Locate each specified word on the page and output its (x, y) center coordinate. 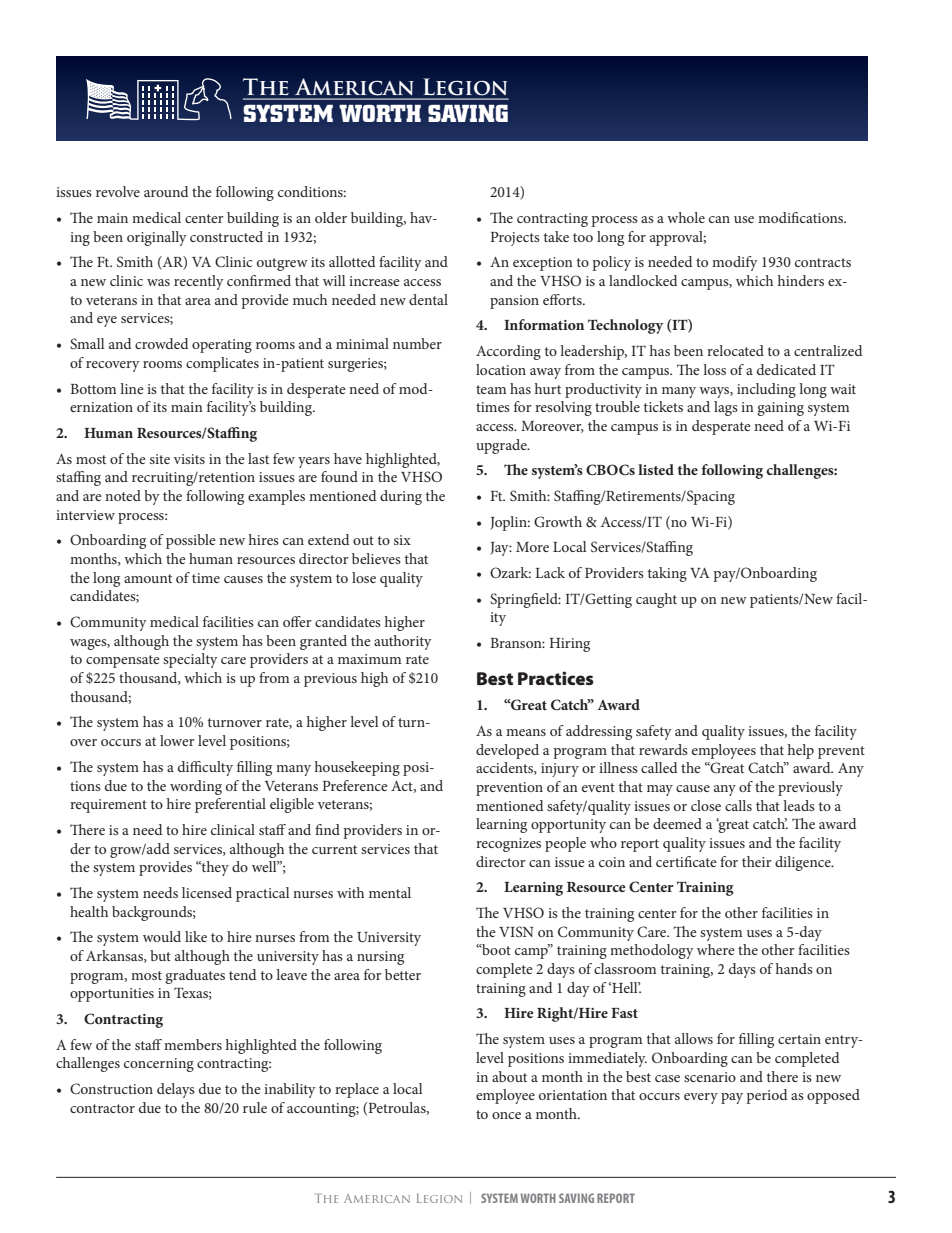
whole (686, 217)
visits (189, 459)
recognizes (508, 845)
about (509, 1076)
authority (403, 642)
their (757, 861)
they (214, 868)
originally (157, 238)
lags (726, 408)
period (766, 1096)
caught (656, 600)
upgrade (502, 446)
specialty (190, 660)
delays (176, 1090)
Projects (515, 239)
